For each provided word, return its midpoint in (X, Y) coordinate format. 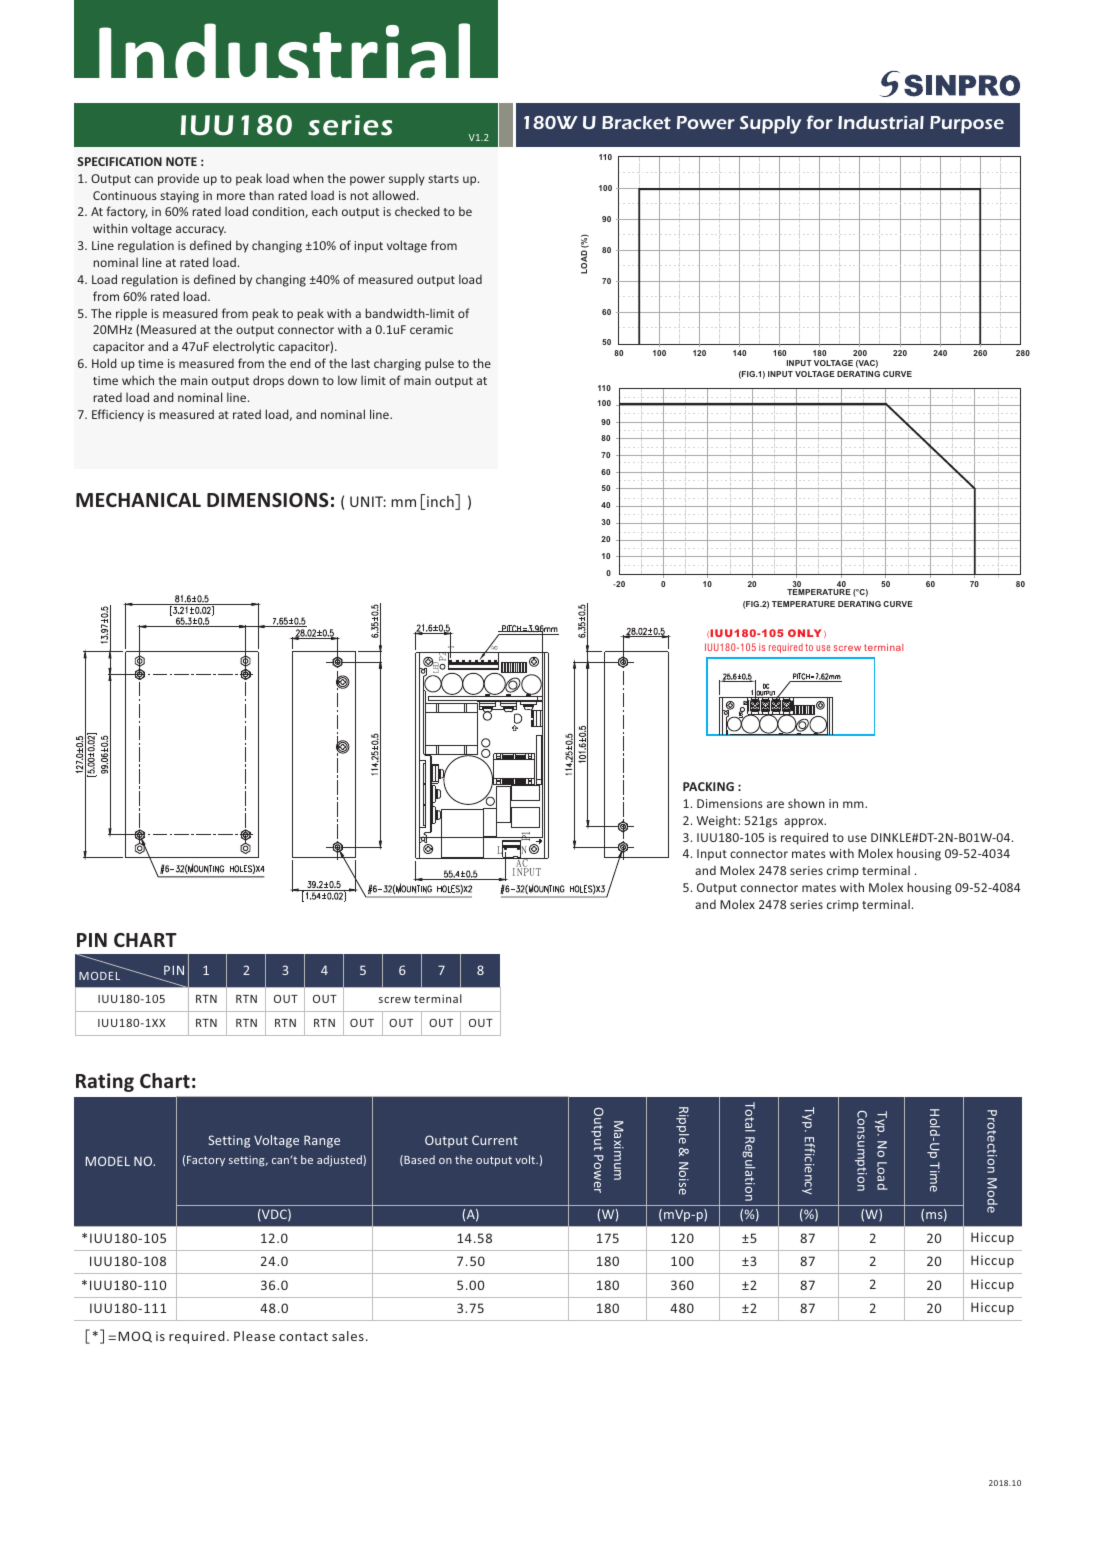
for (820, 122)
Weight (718, 821)
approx (805, 823)
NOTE (181, 161)
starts (443, 179)
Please (254, 1336)
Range (322, 1141)
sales (348, 1336)
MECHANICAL (138, 500)
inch (441, 502)
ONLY (805, 633)
